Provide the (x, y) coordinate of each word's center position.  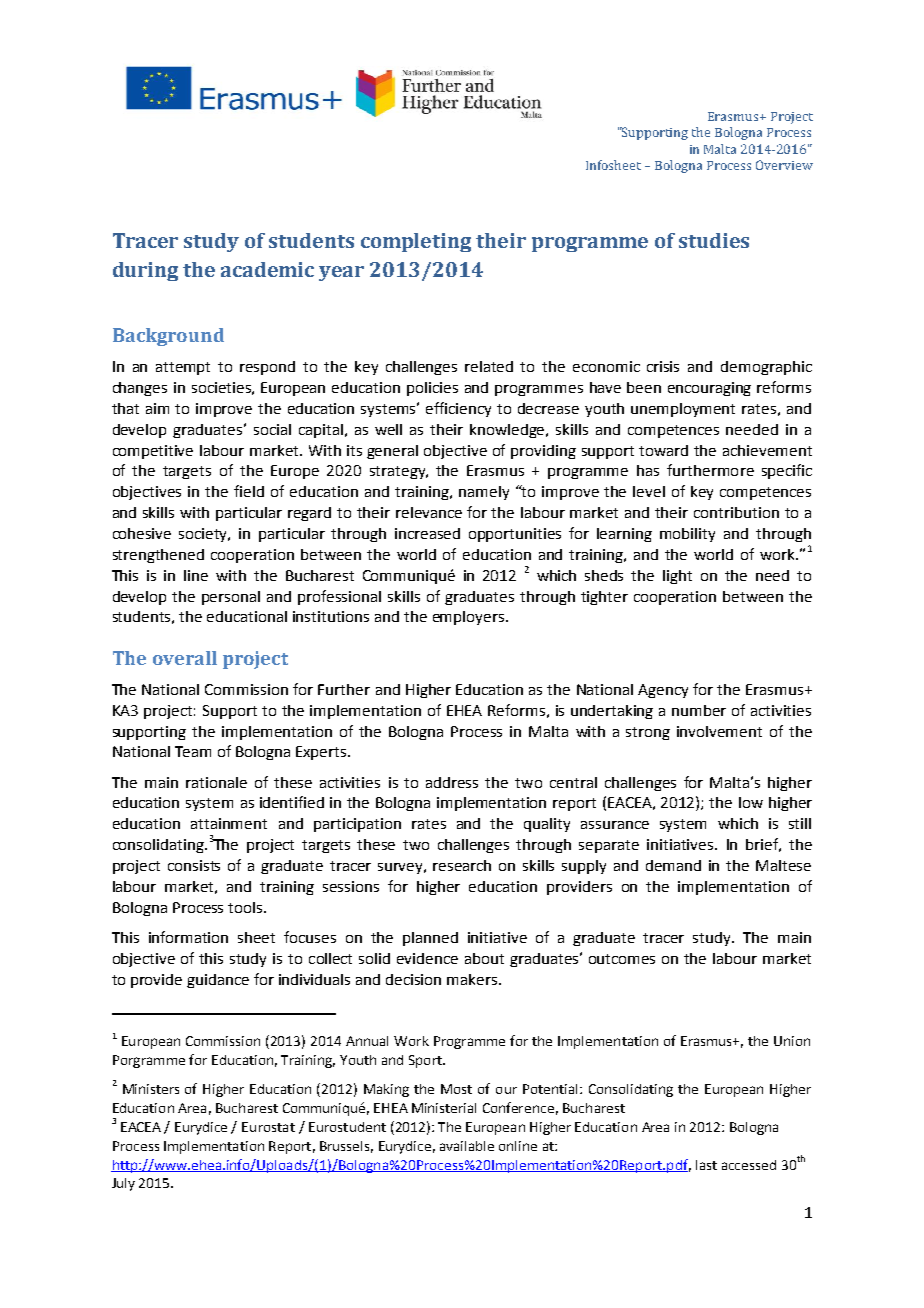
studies (714, 240)
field (249, 491)
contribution (736, 512)
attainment (229, 823)
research (462, 865)
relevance (429, 512)
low (751, 802)
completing (416, 242)
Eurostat (268, 1127)
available (467, 1146)
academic (267, 269)
